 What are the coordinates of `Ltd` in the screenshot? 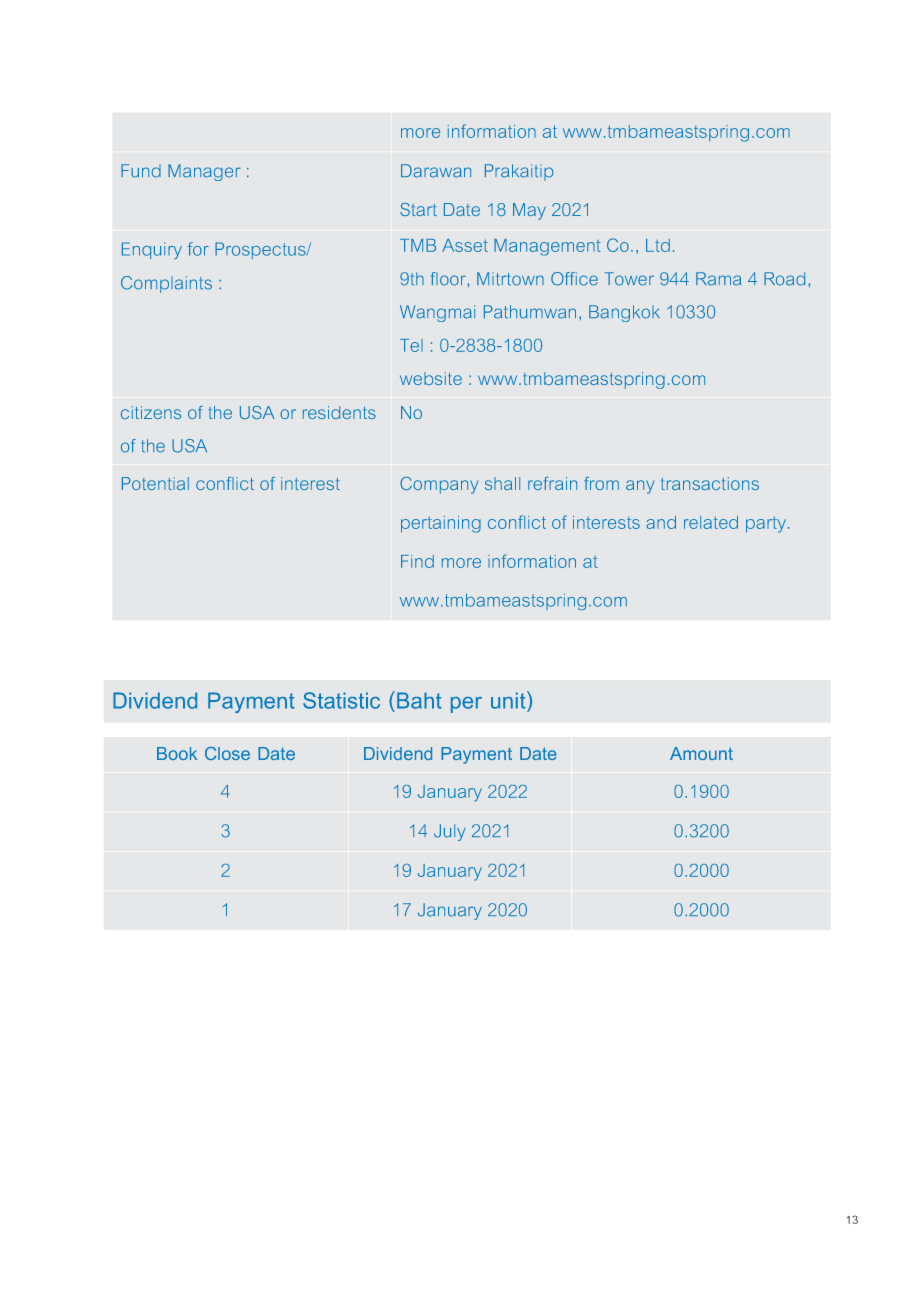 It's located at (658, 245).
